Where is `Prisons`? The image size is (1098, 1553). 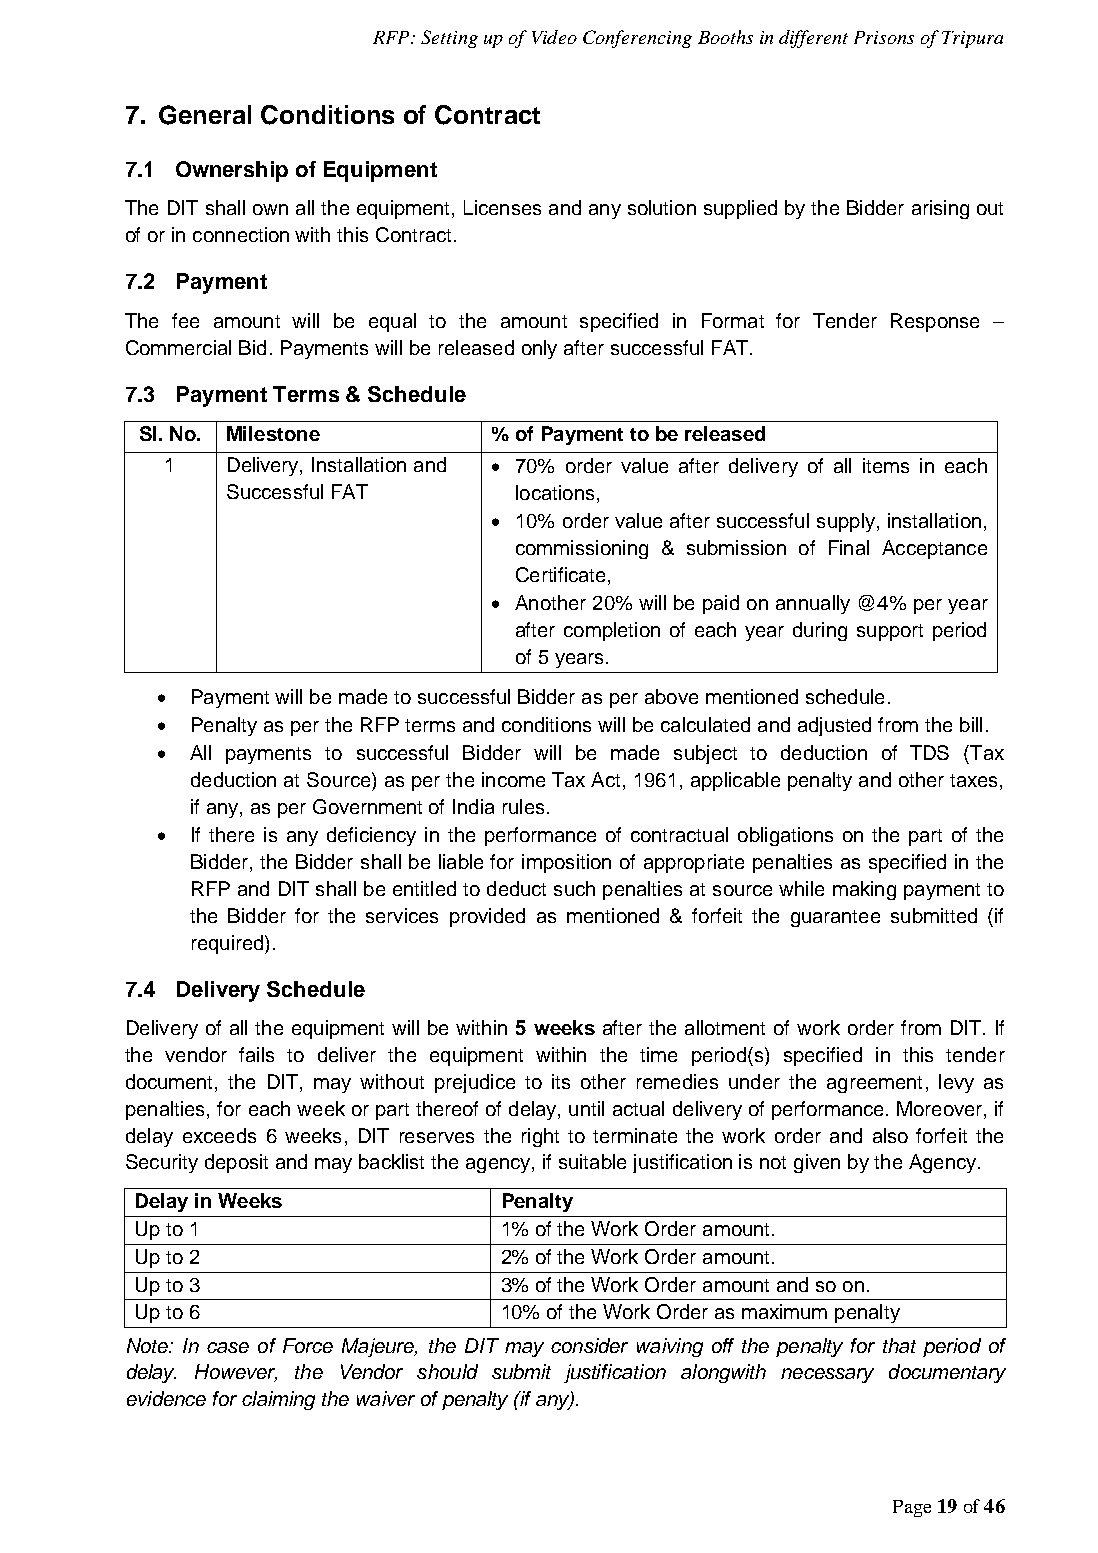
Prisons is located at coordinates (884, 37).
